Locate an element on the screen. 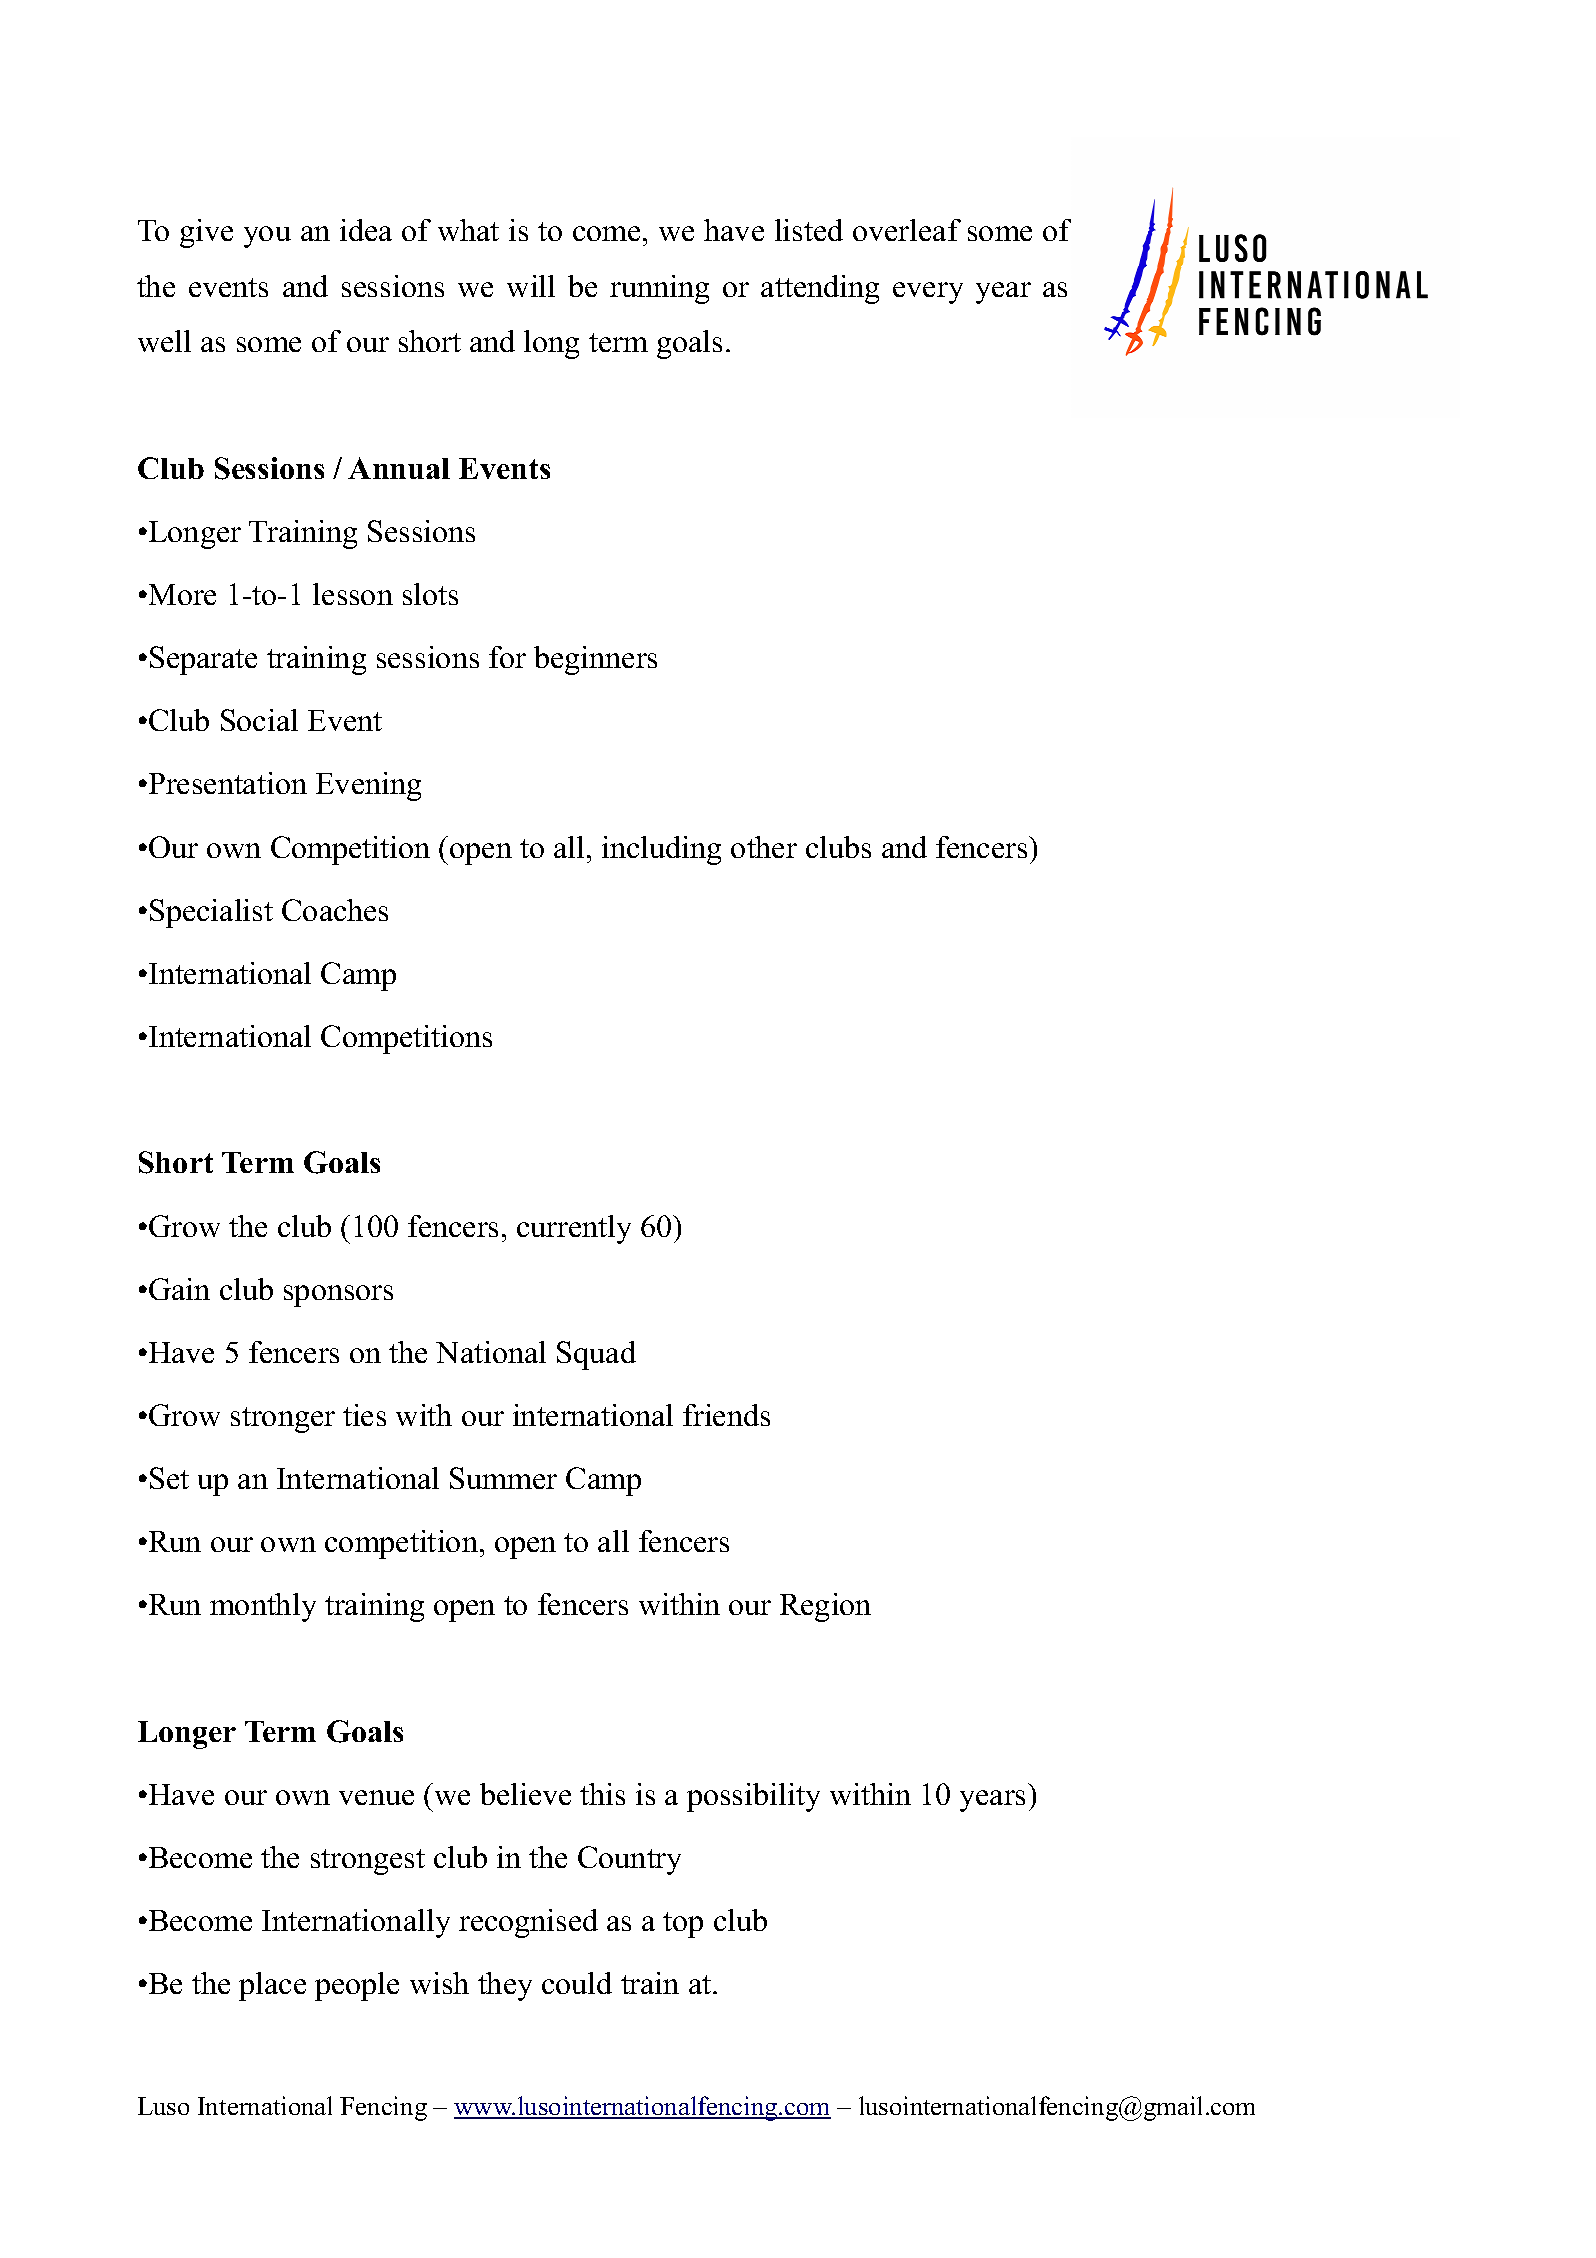 This screenshot has height=2258, width=1596. place is located at coordinates (272, 1986).
